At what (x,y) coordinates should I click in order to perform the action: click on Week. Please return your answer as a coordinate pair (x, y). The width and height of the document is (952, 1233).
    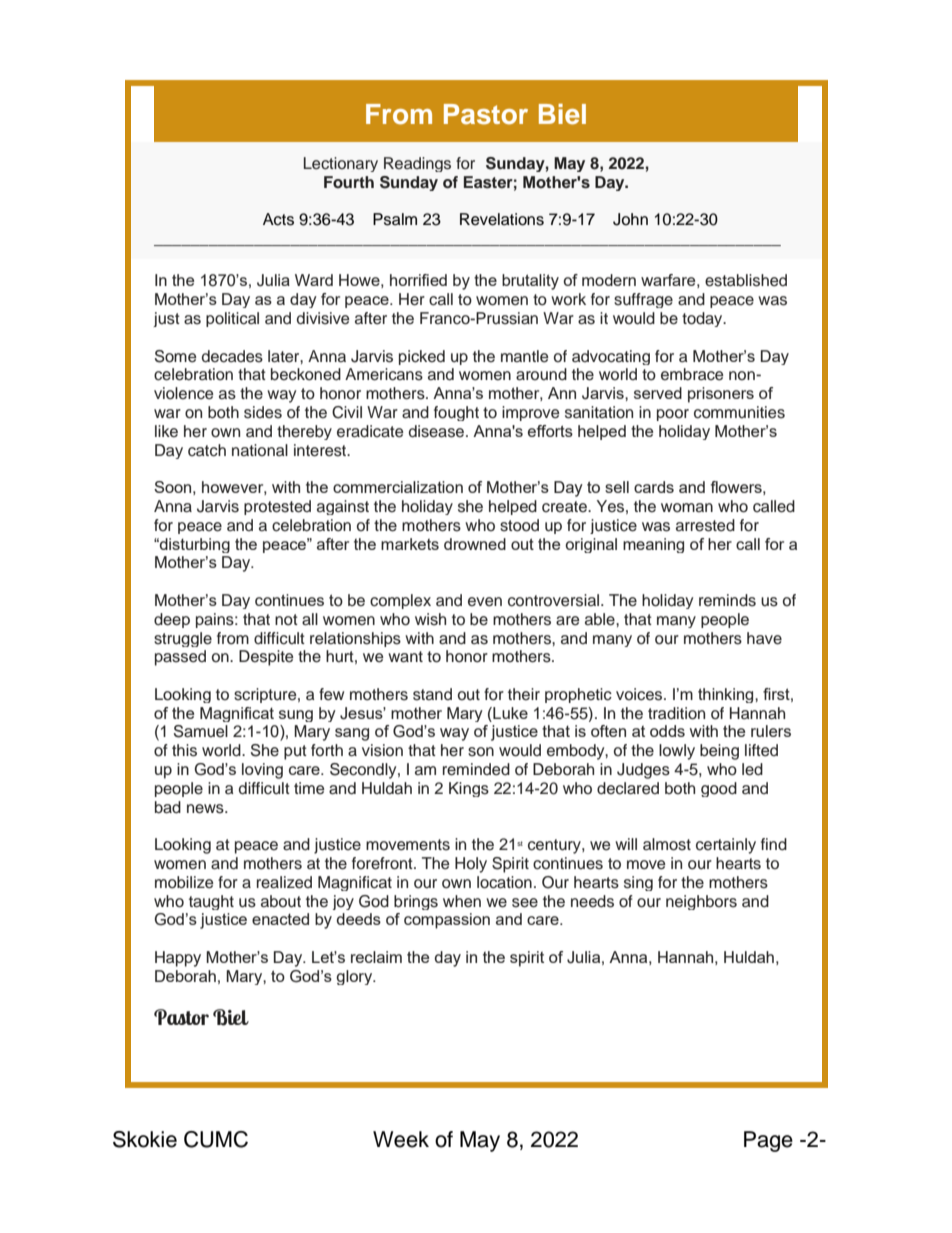
    Looking at the image, I should click on (401, 1139).
